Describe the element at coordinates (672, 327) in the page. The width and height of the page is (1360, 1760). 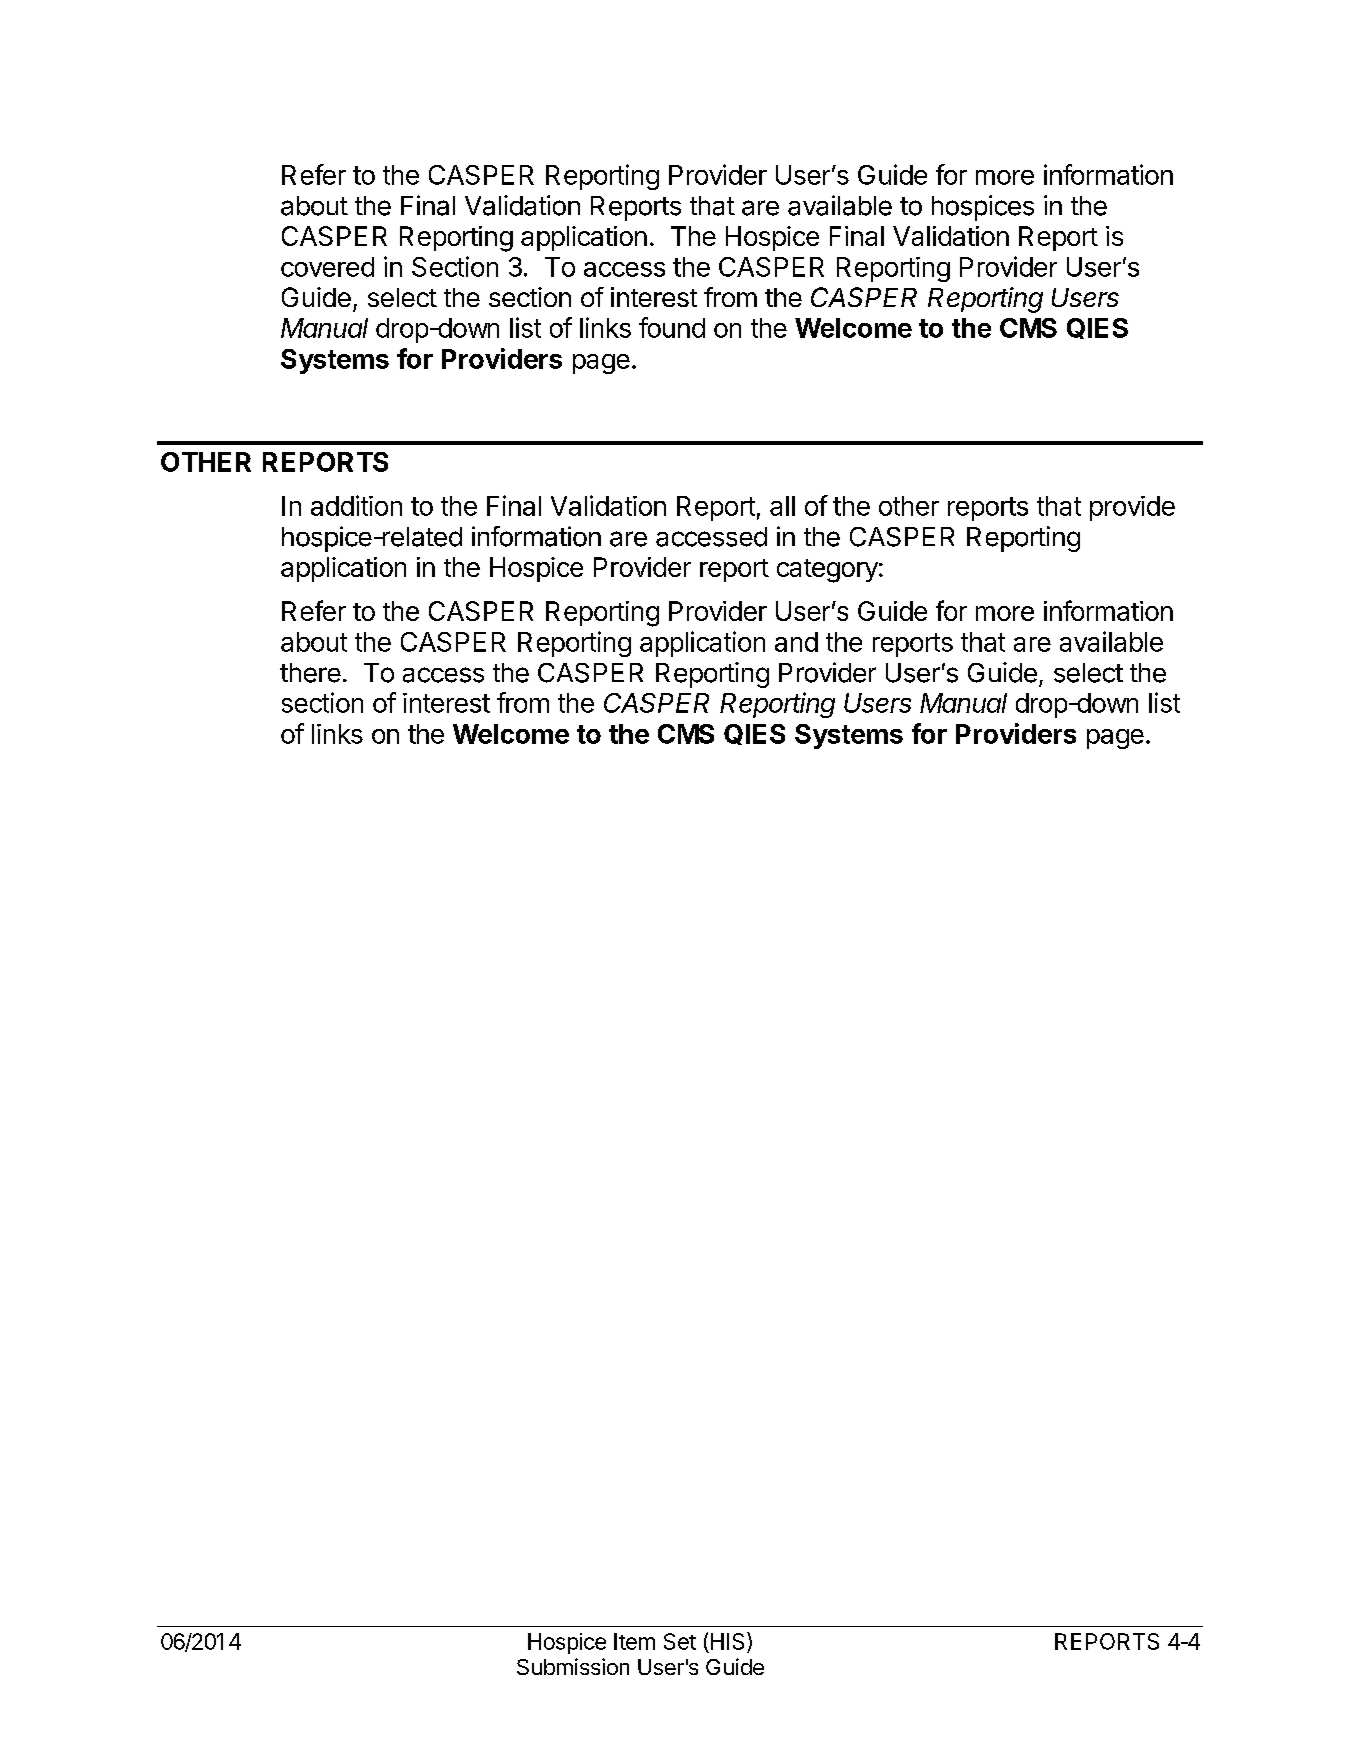
I see `found` at that location.
